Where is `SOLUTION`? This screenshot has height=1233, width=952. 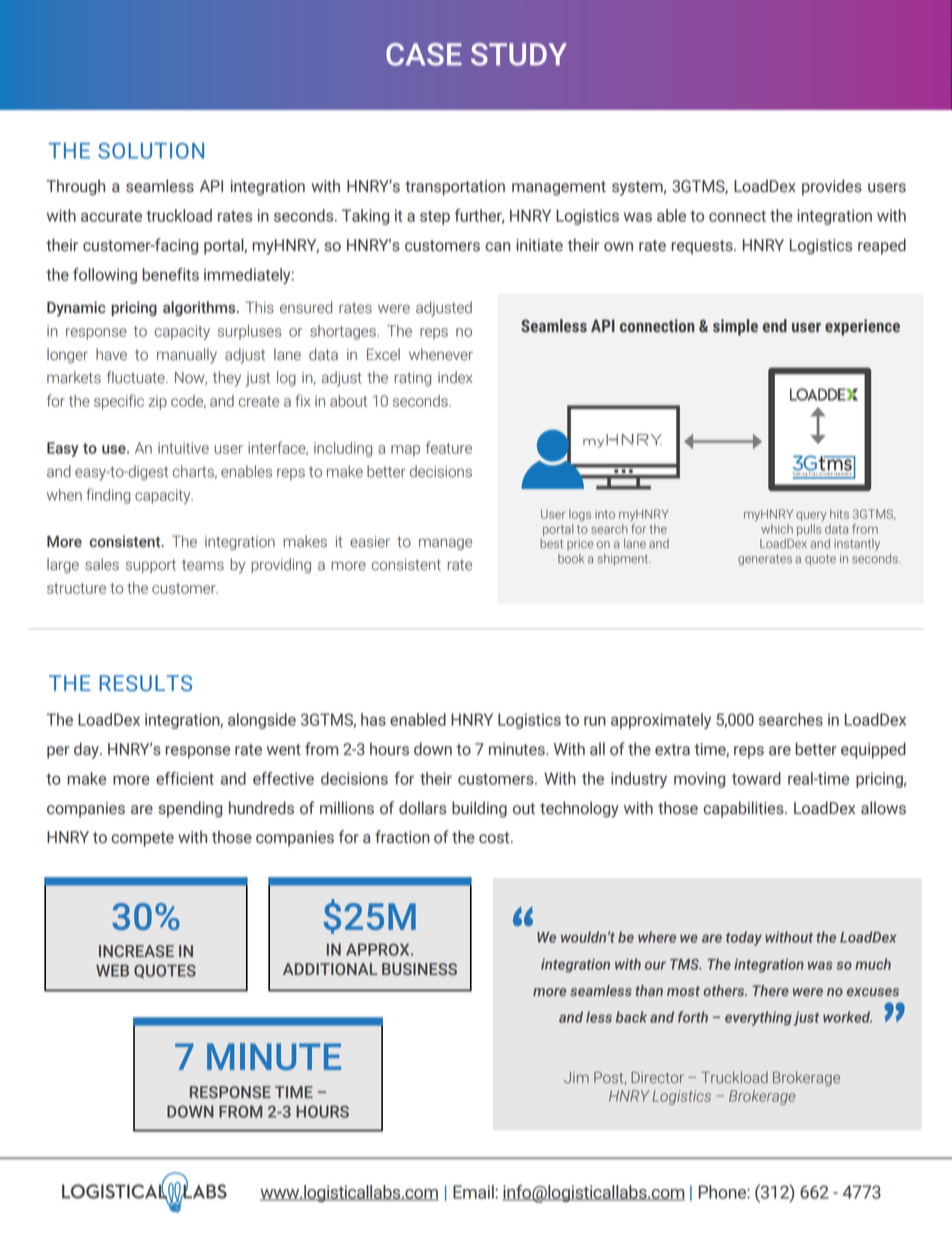
SOLUTION is located at coordinates (151, 151).
